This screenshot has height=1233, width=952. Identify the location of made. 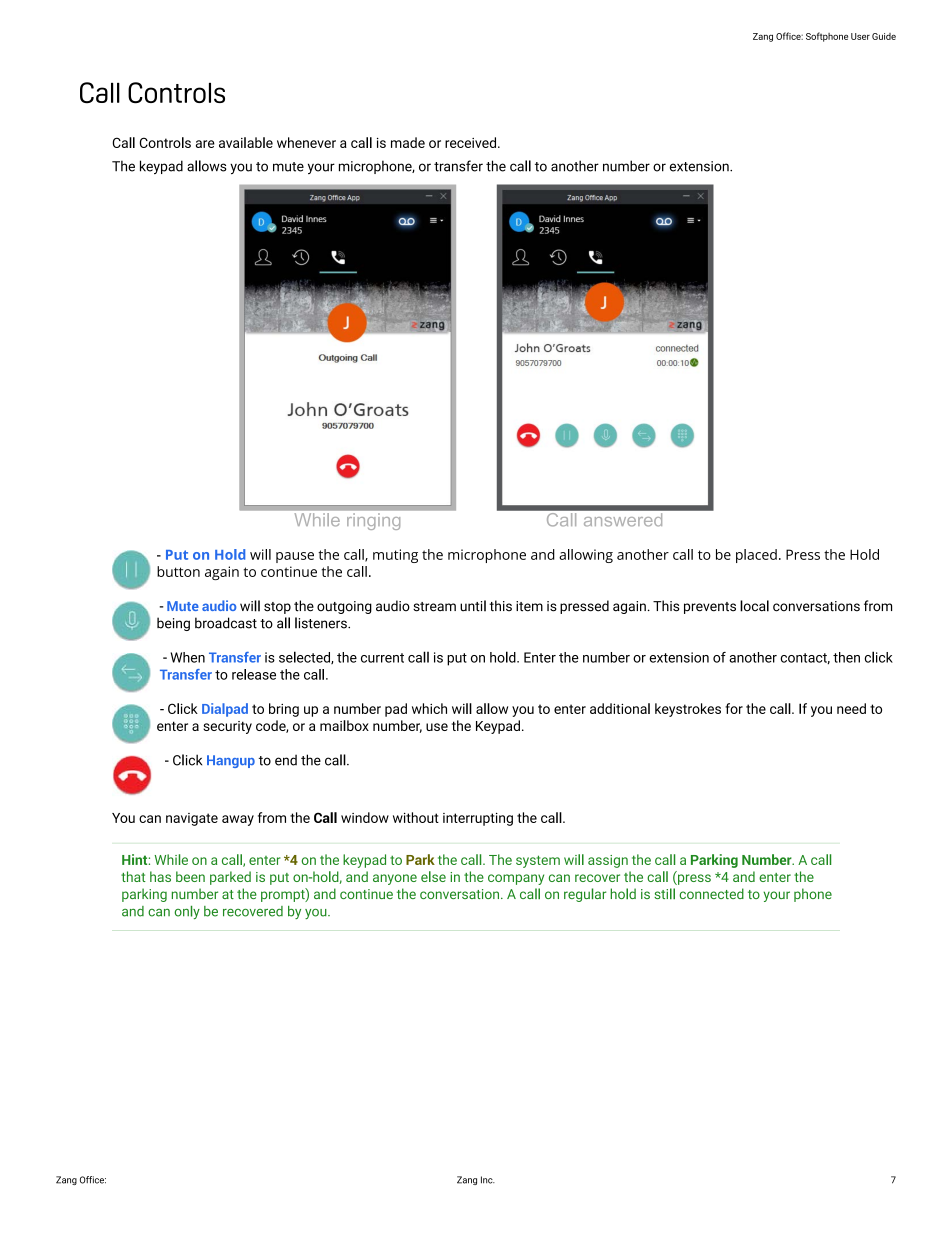
(408, 142).
